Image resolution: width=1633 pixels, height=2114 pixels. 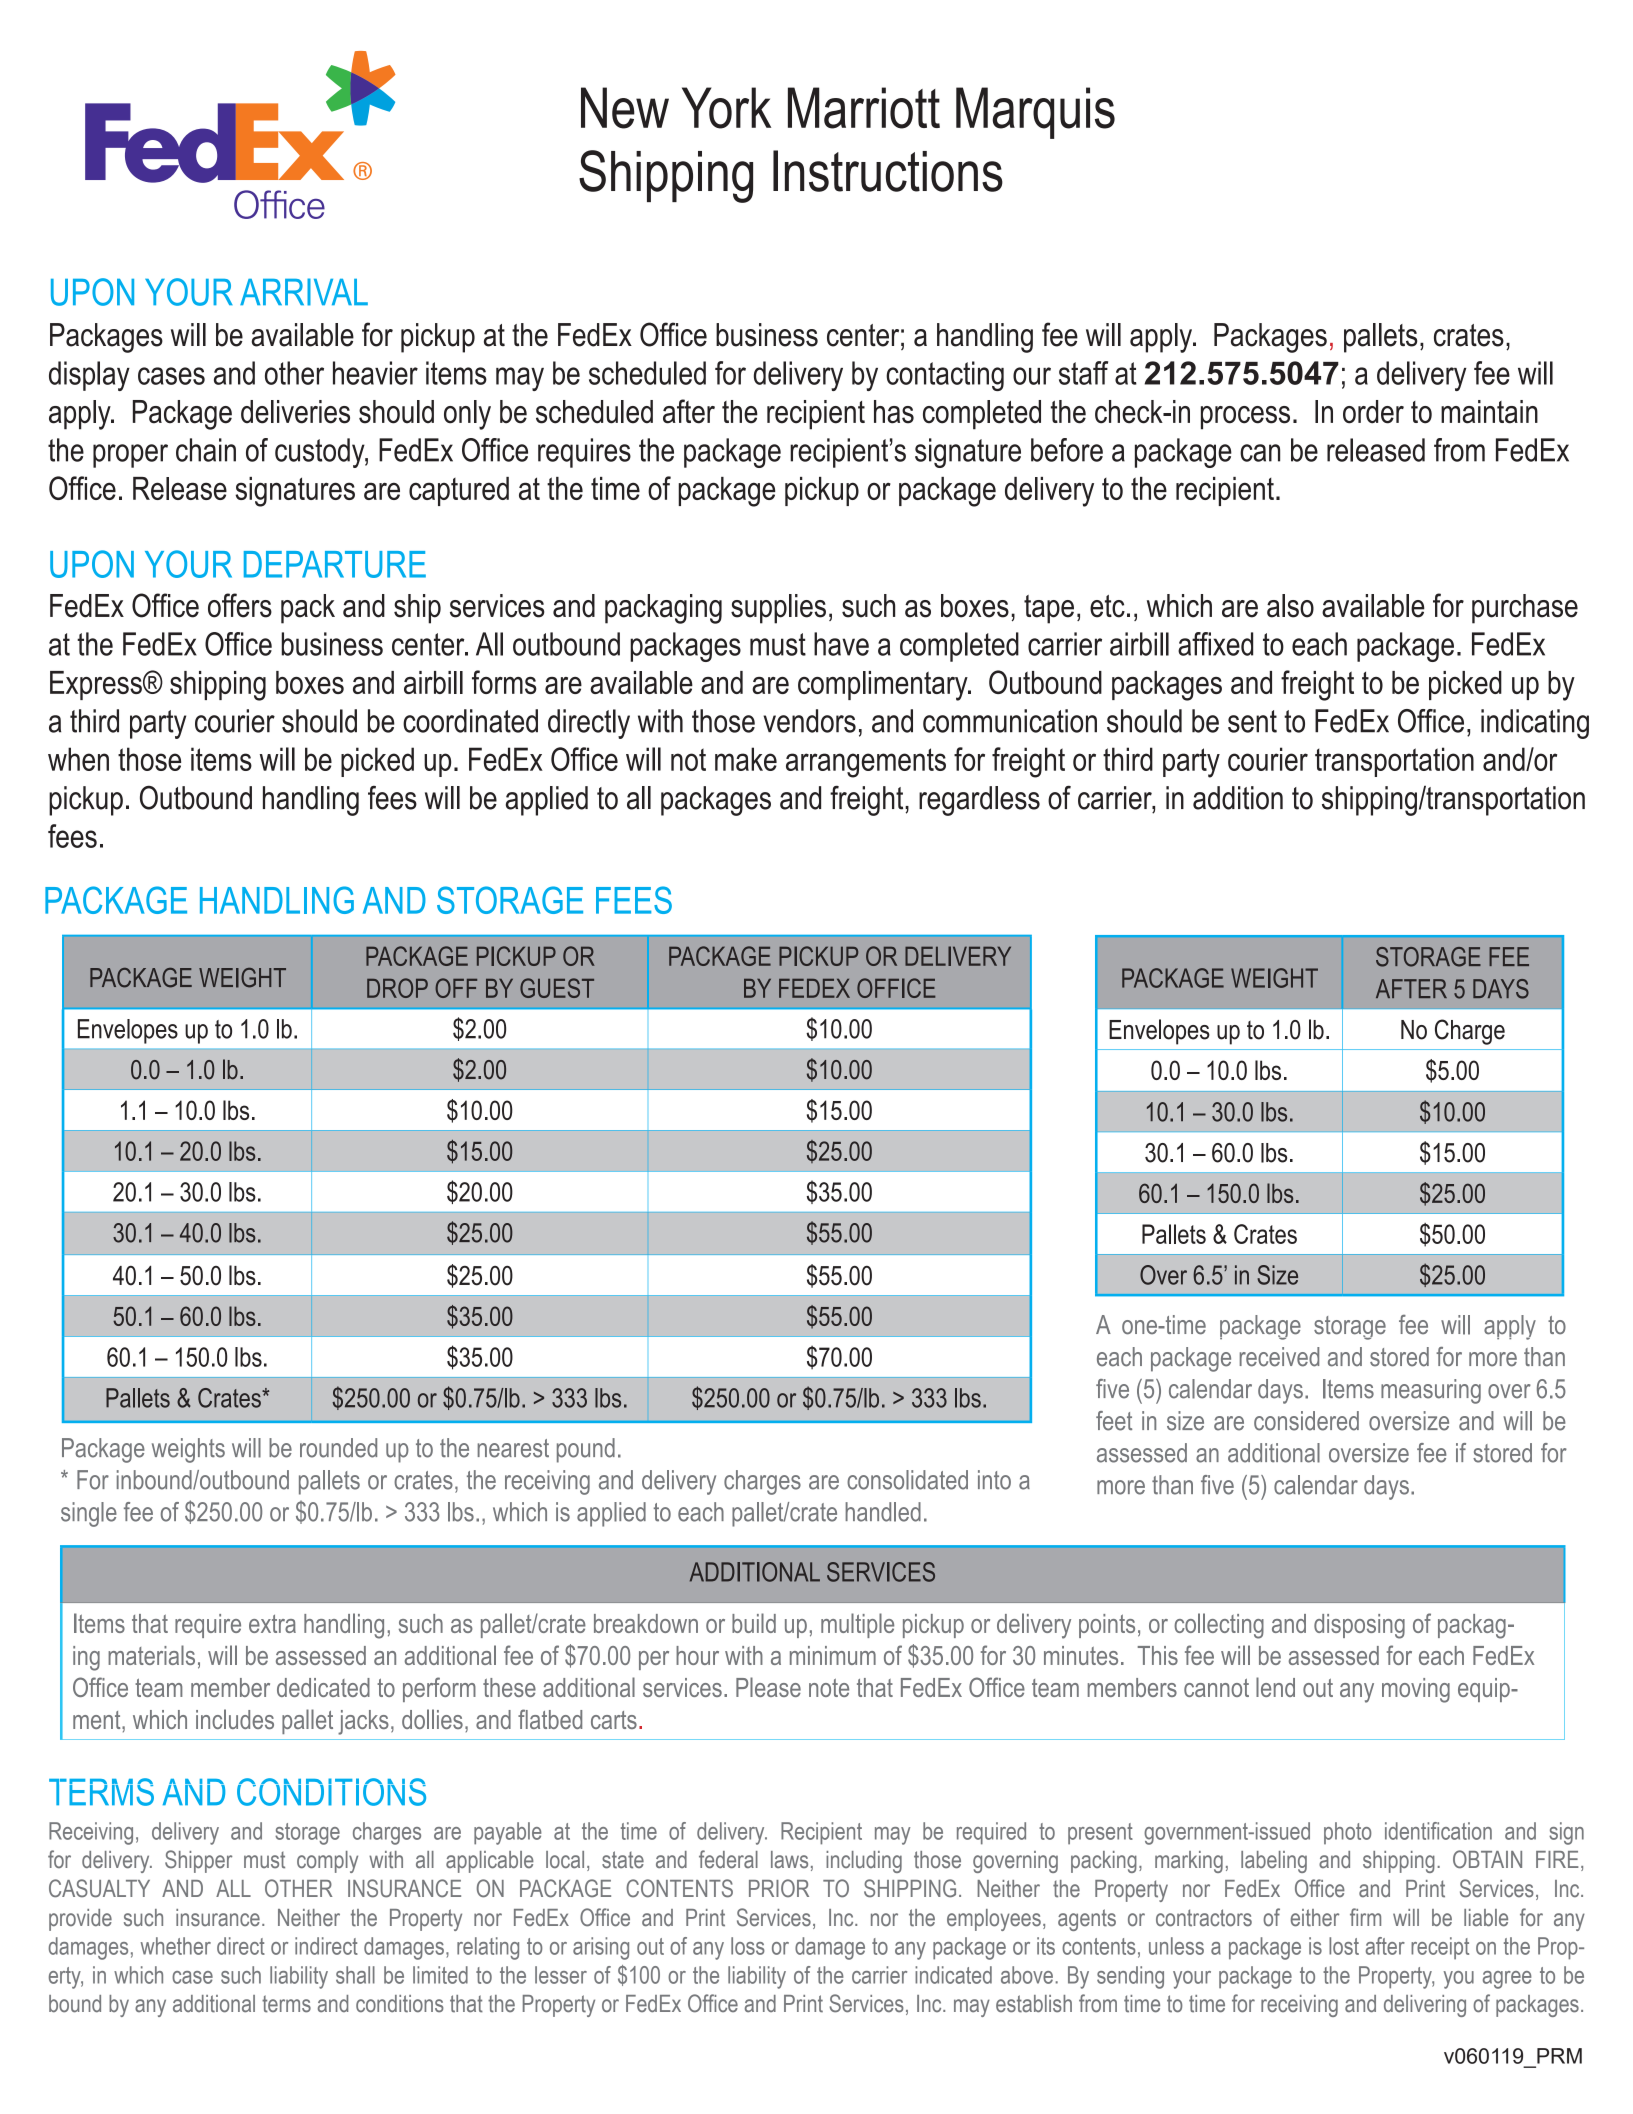 I want to click on whether, so click(x=176, y=1946).
